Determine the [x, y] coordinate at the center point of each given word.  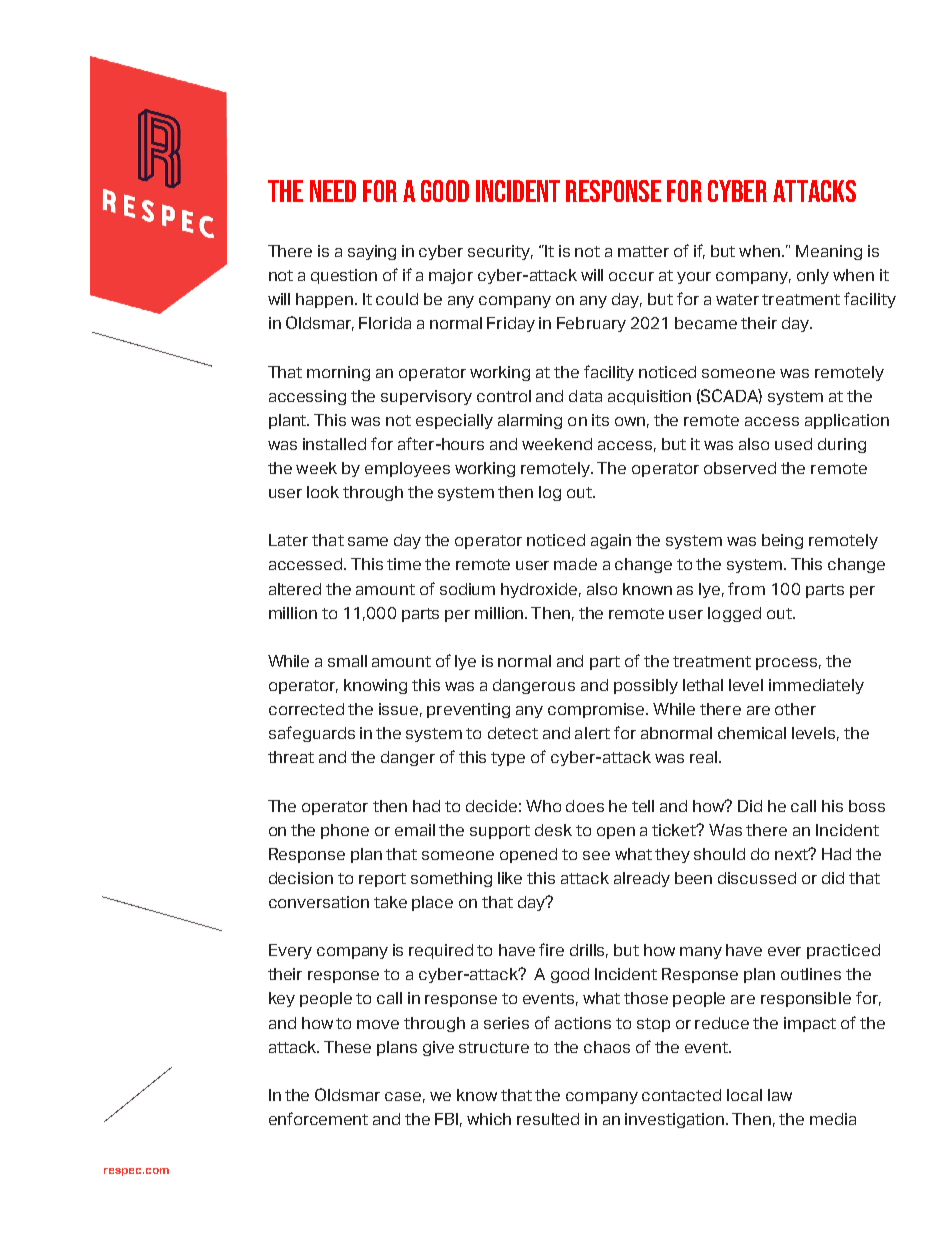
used [793, 444]
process [788, 664]
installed [334, 444]
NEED [333, 191]
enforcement [318, 1118]
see [596, 855]
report [382, 880]
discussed [757, 878]
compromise [598, 710]
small [347, 661]
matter [643, 251]
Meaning [829, 252]
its [600, 420]
